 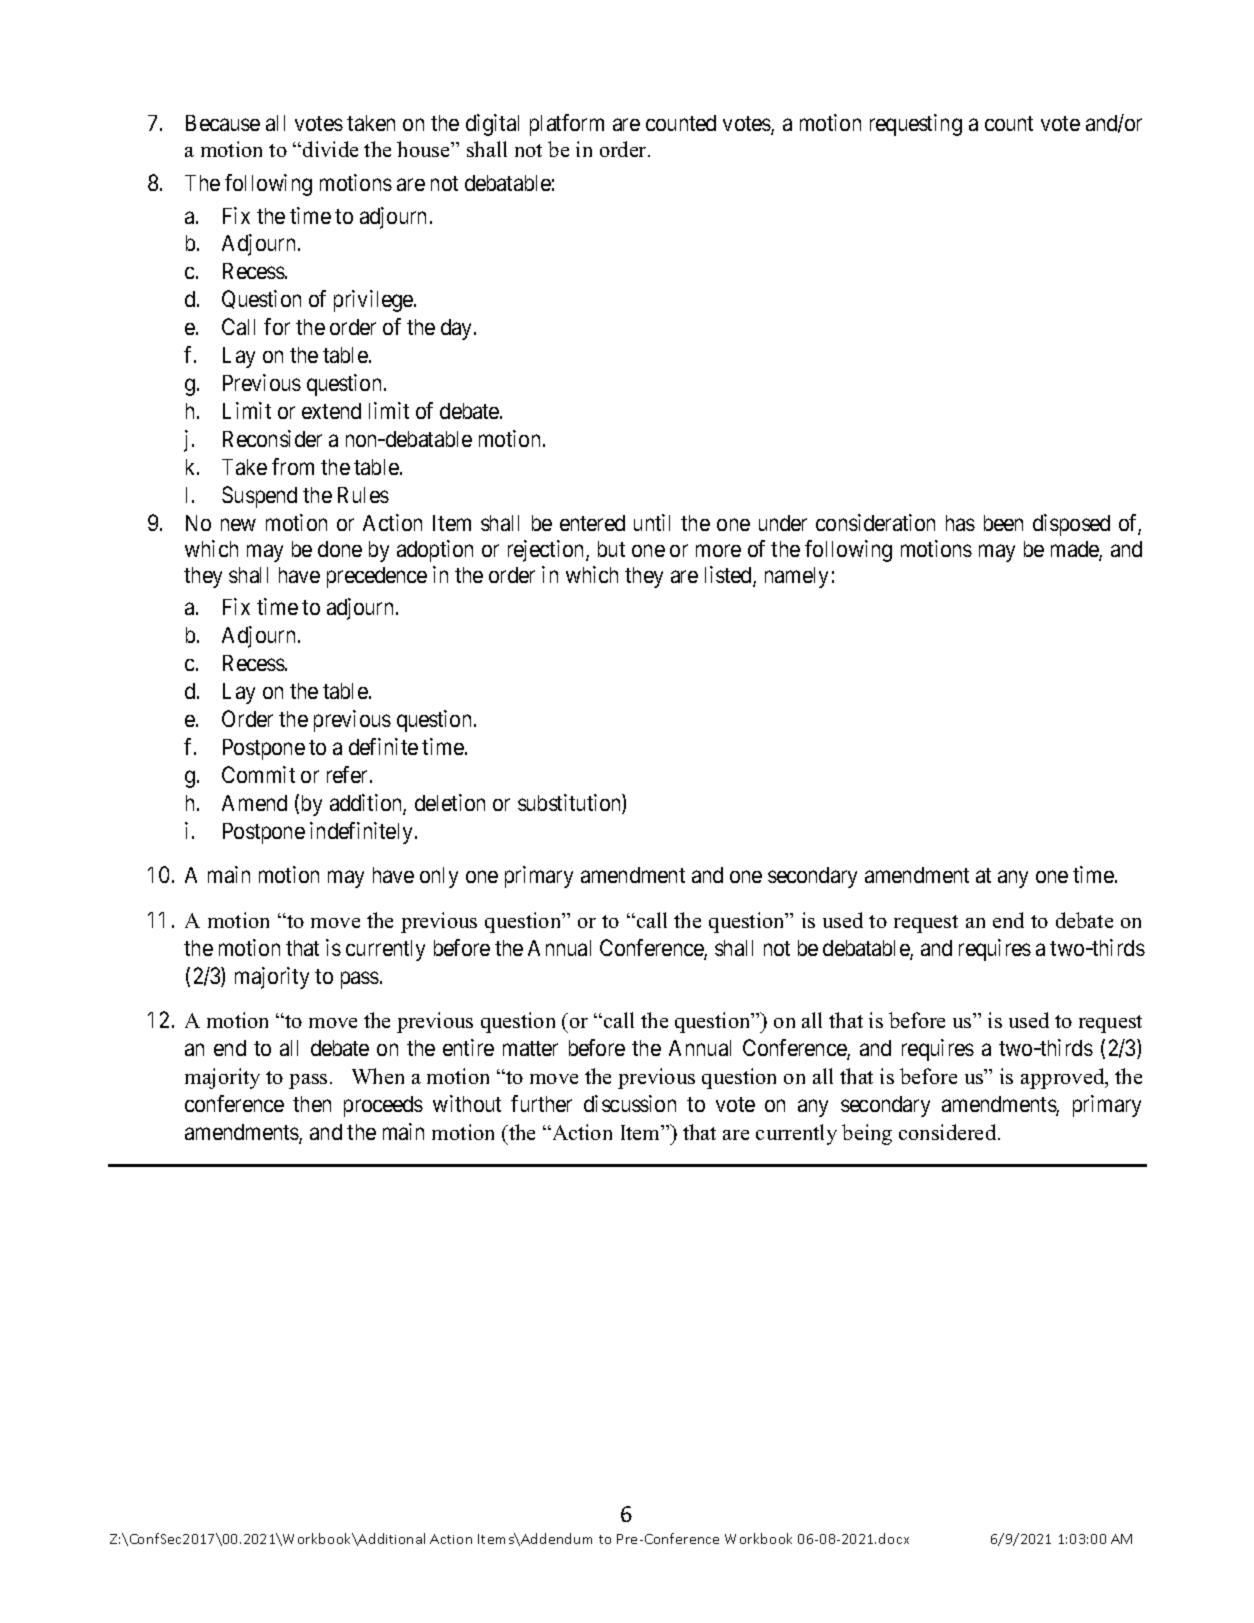 I want to click on considered, so click(x=949, y=1132).
